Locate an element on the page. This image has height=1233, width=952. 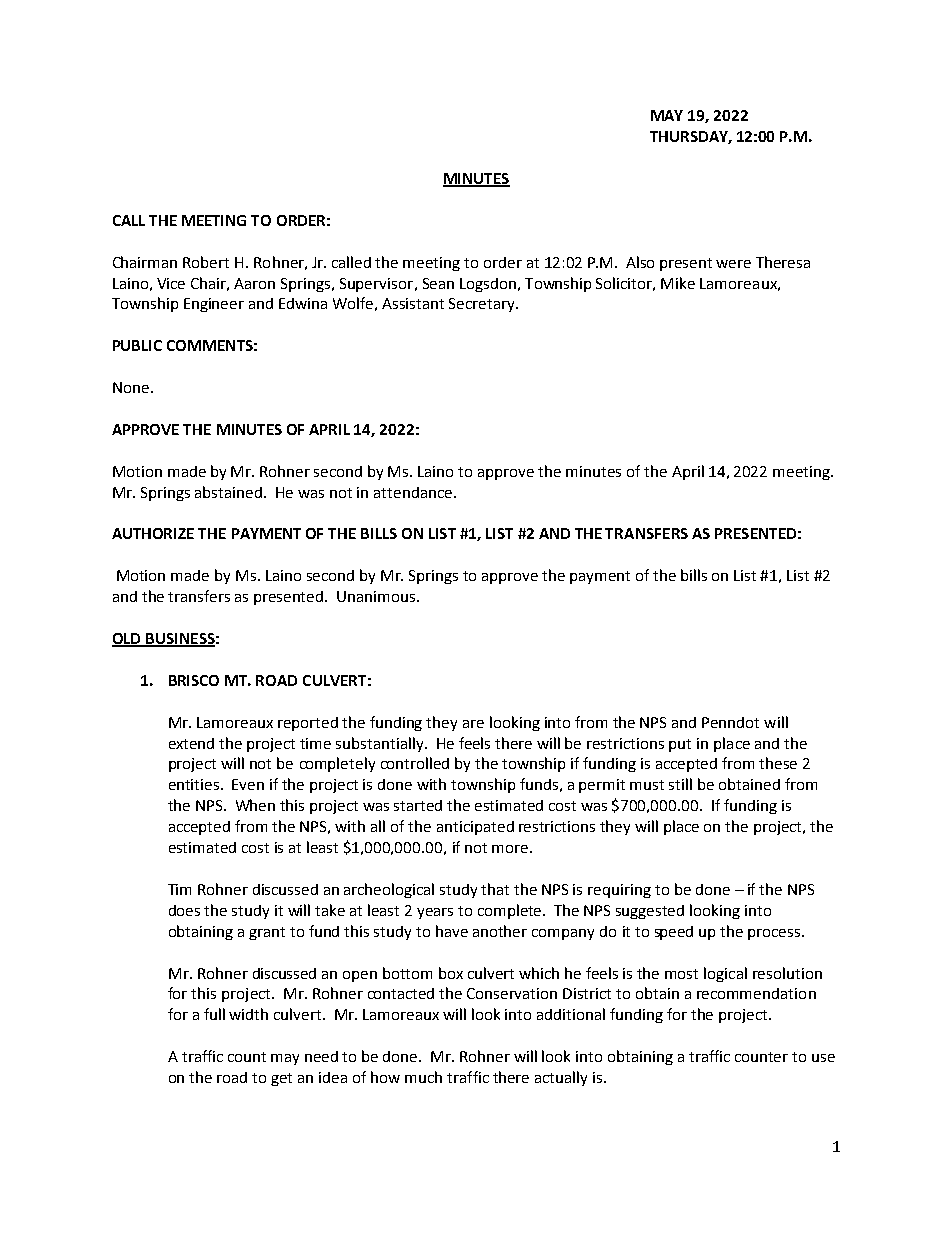
Engineer is located at coordinates (214, 305).
